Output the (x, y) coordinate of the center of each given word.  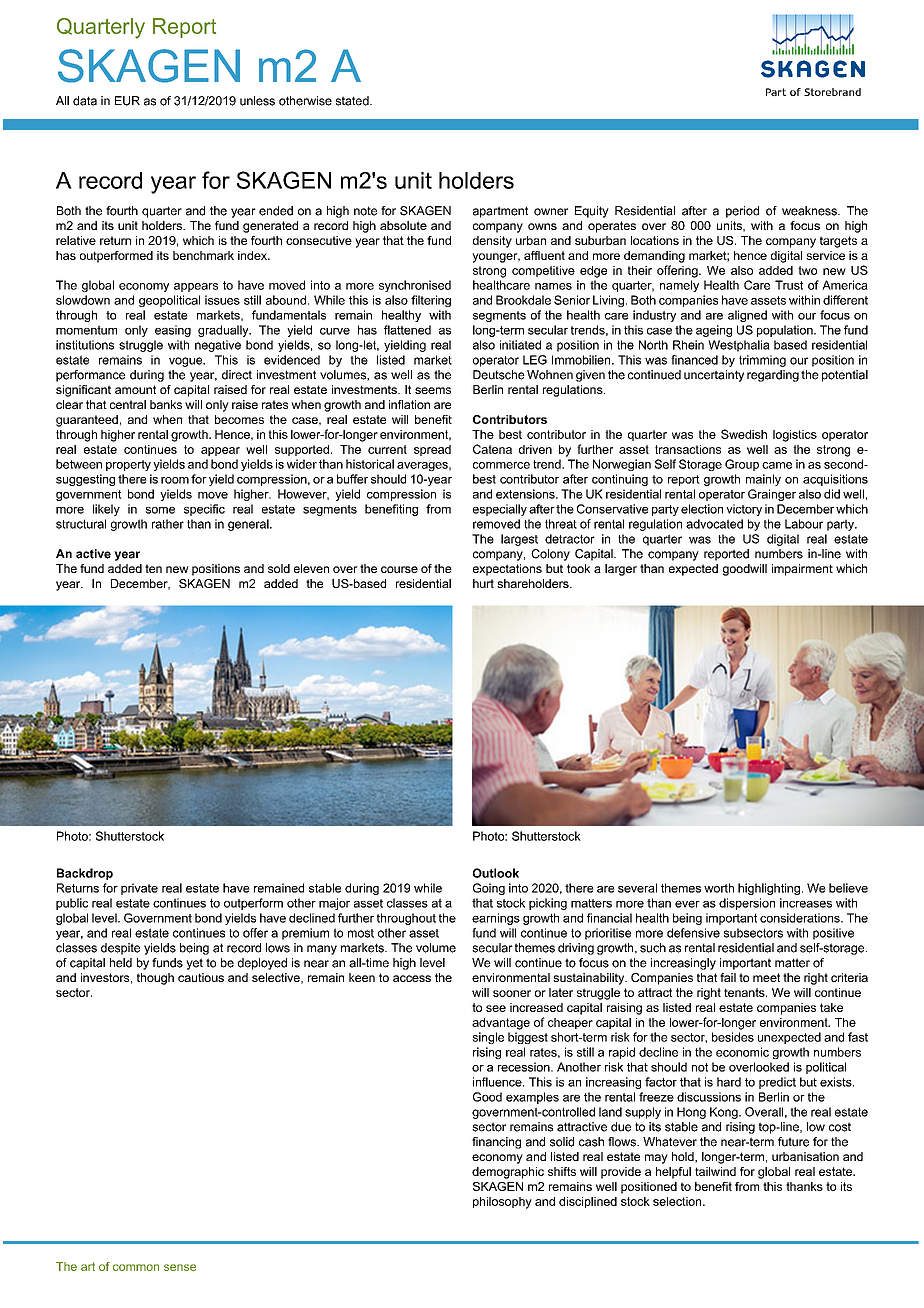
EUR (127, 101)
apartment (500, 212)
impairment (802, 570)
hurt (483, 583)
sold (279, 568)
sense (180, 1267)
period (742, 212)
